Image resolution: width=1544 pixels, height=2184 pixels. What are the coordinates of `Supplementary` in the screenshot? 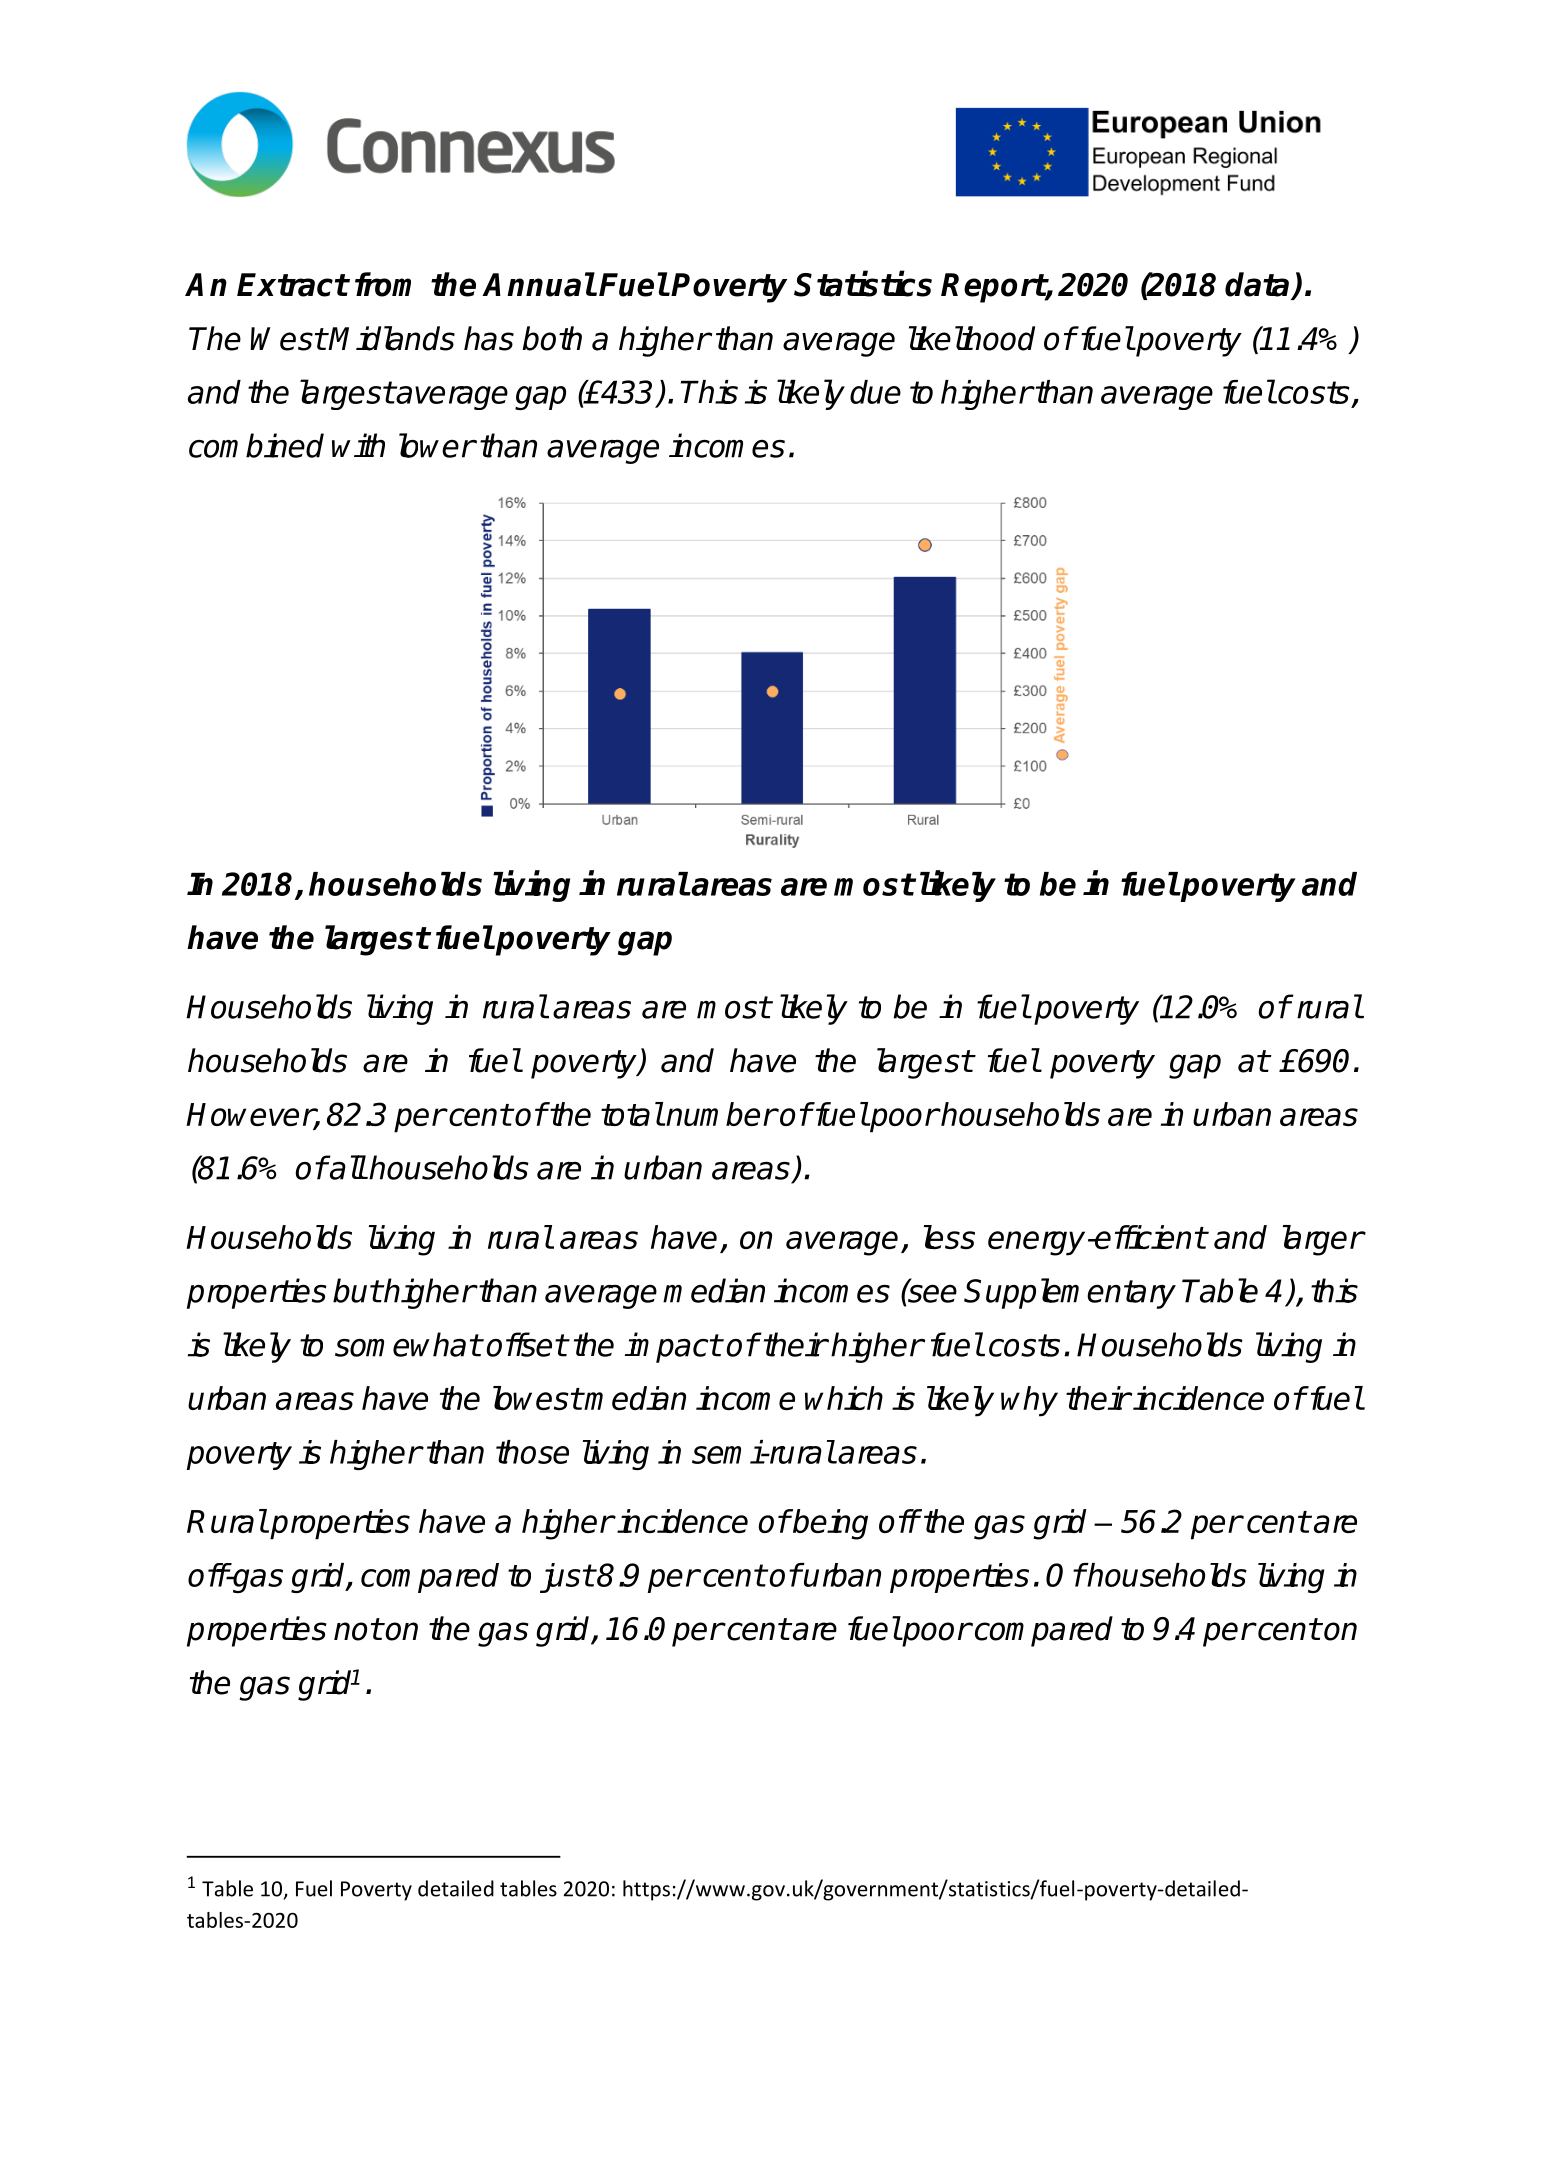 It's located at (1070, 1293).
